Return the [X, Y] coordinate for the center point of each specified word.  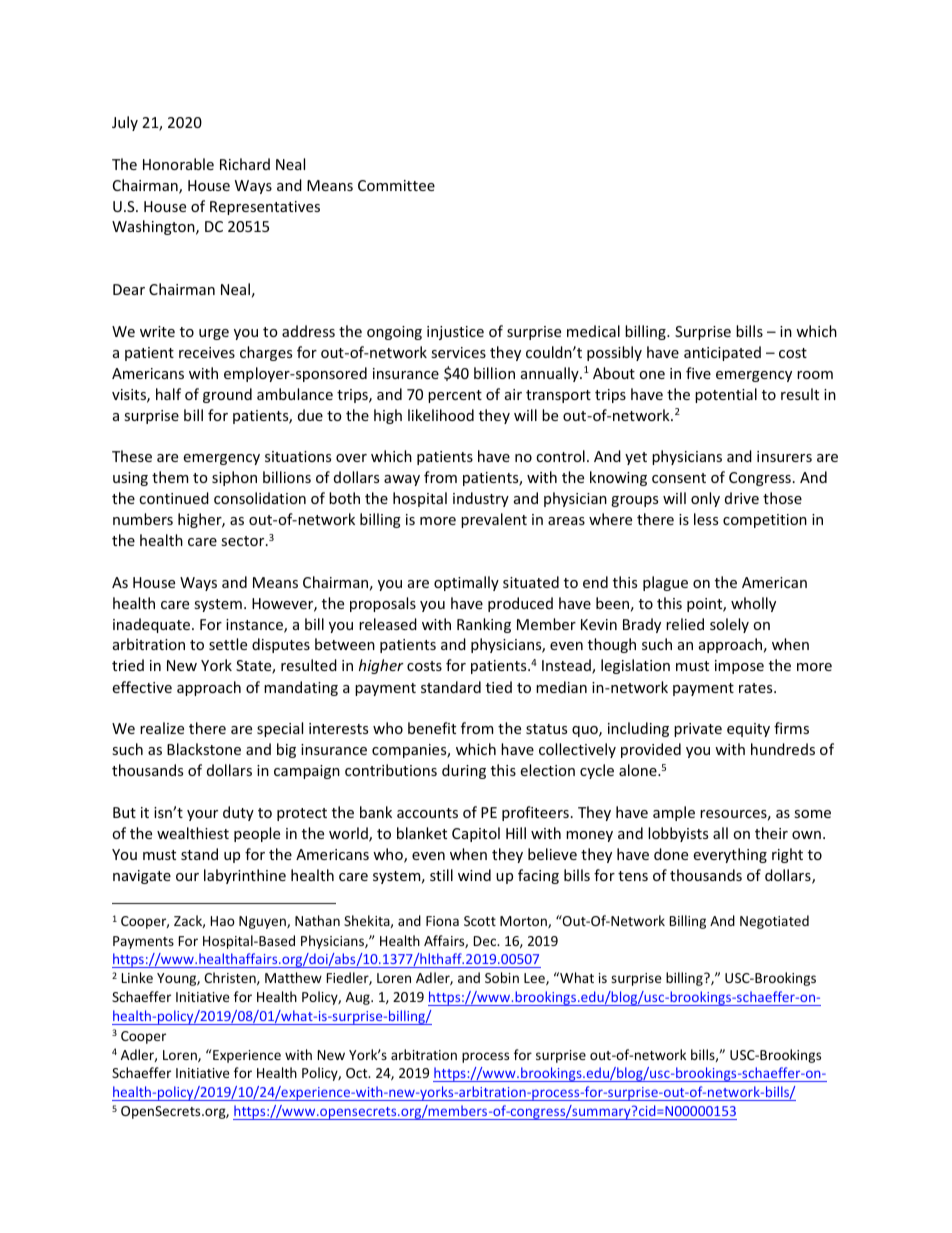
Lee [535, 979]
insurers [784, 456]
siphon [234, 478]
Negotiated [774, 922]
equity [748, 730]
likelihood [441, 415]
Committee [396, 185]
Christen [231, 978]
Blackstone [204, 749]
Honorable [178, 164]
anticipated [722, 353]
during [464, 771]
